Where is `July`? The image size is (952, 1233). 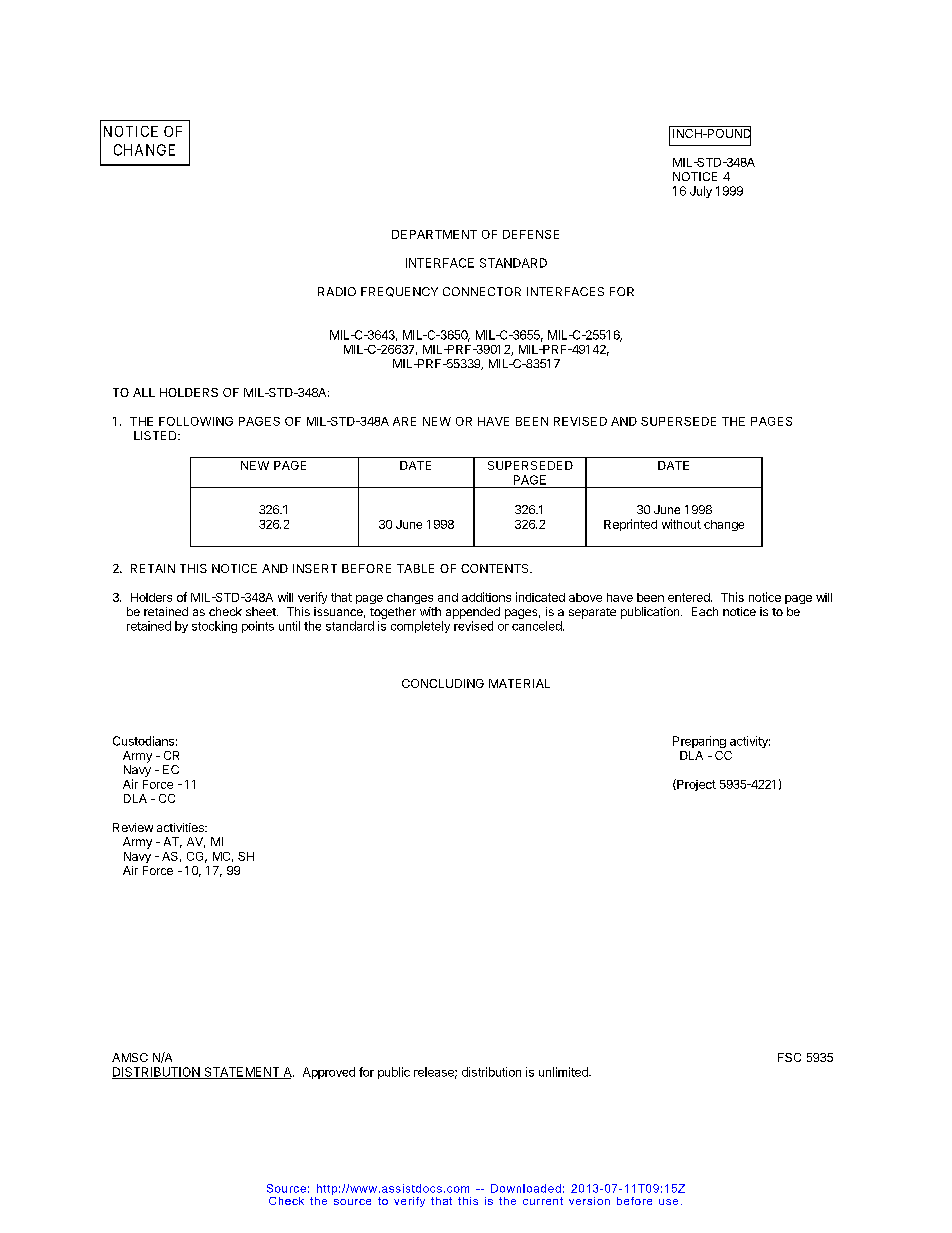
July is located at coordinates (701, 192).
